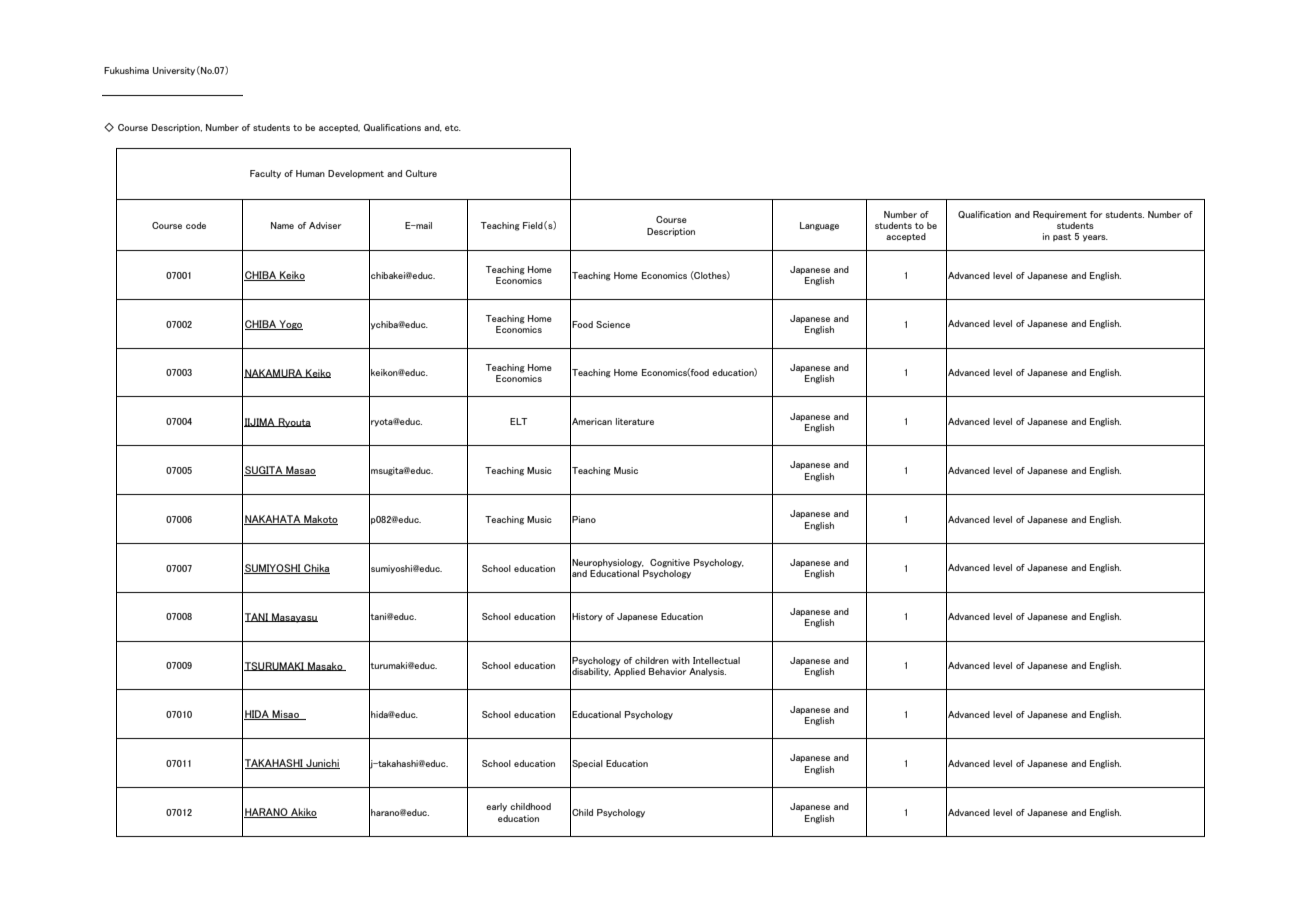 Image resolution: width=1308 pixels, height=924 pixels. I want to click on Junichi, so click(322, 764).
